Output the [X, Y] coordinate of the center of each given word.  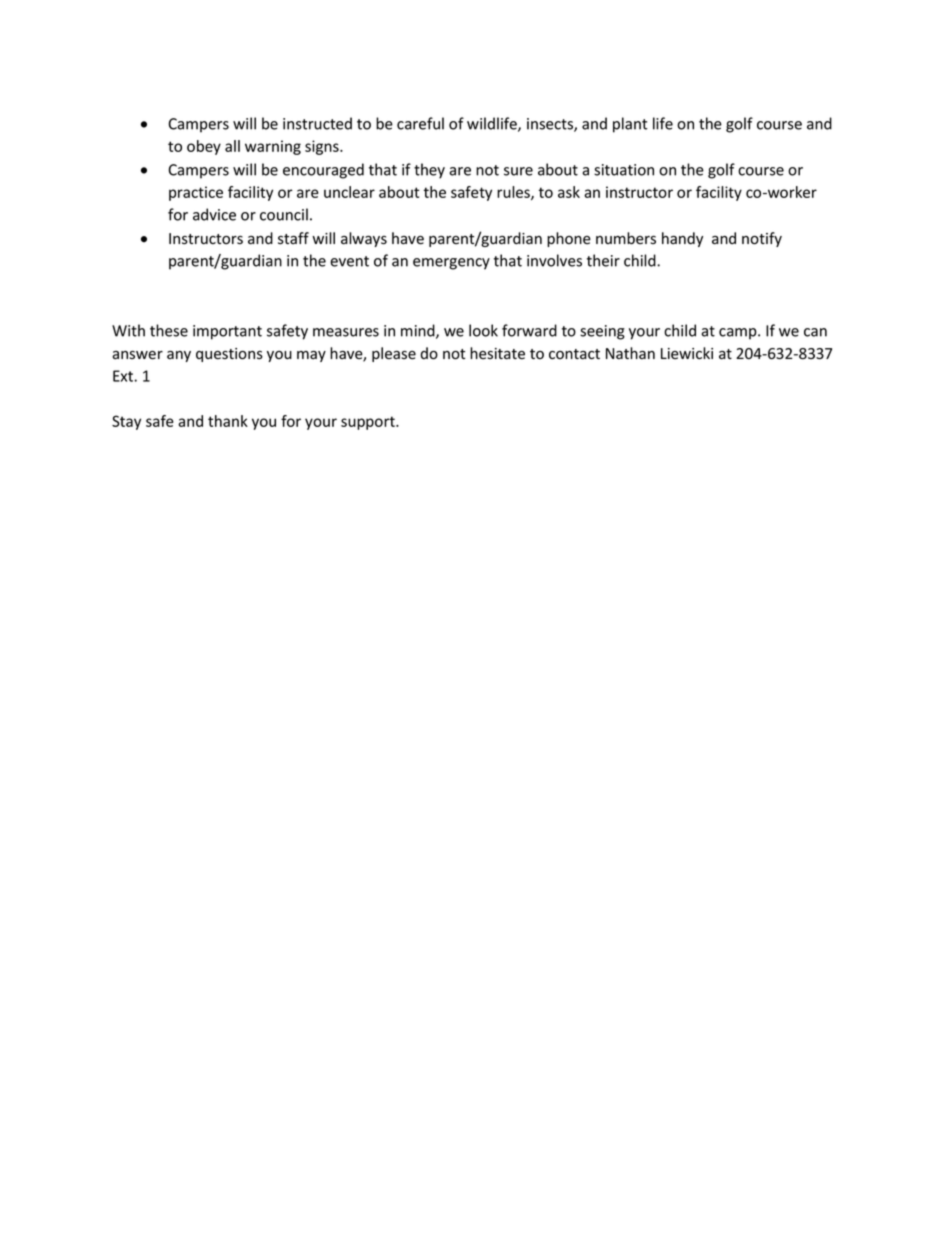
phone [569, 239]
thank [228, 421]
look [483, 330]
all [232, 146]
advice [214, 214]
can [815, 332]
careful [420, 123]
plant [630, 125]
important [227, 332]
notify [762, 239]
